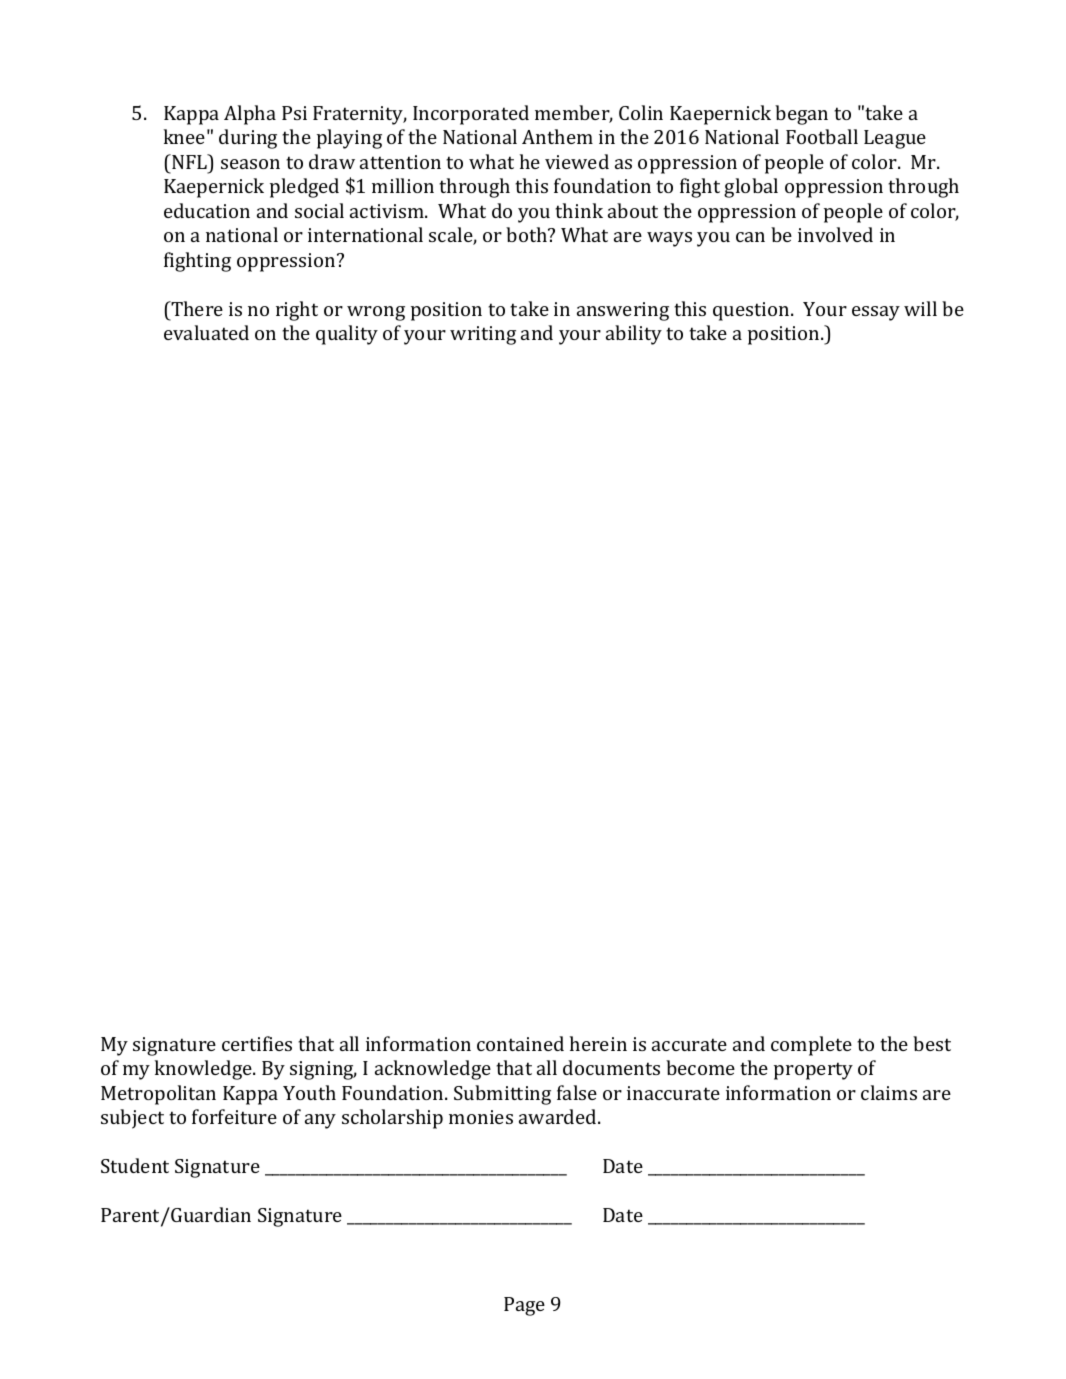 This screenshot has width=1066, height=1379. Describe the element at coordinates (483, 335) in the screenshot. I see `writing` at that location.
